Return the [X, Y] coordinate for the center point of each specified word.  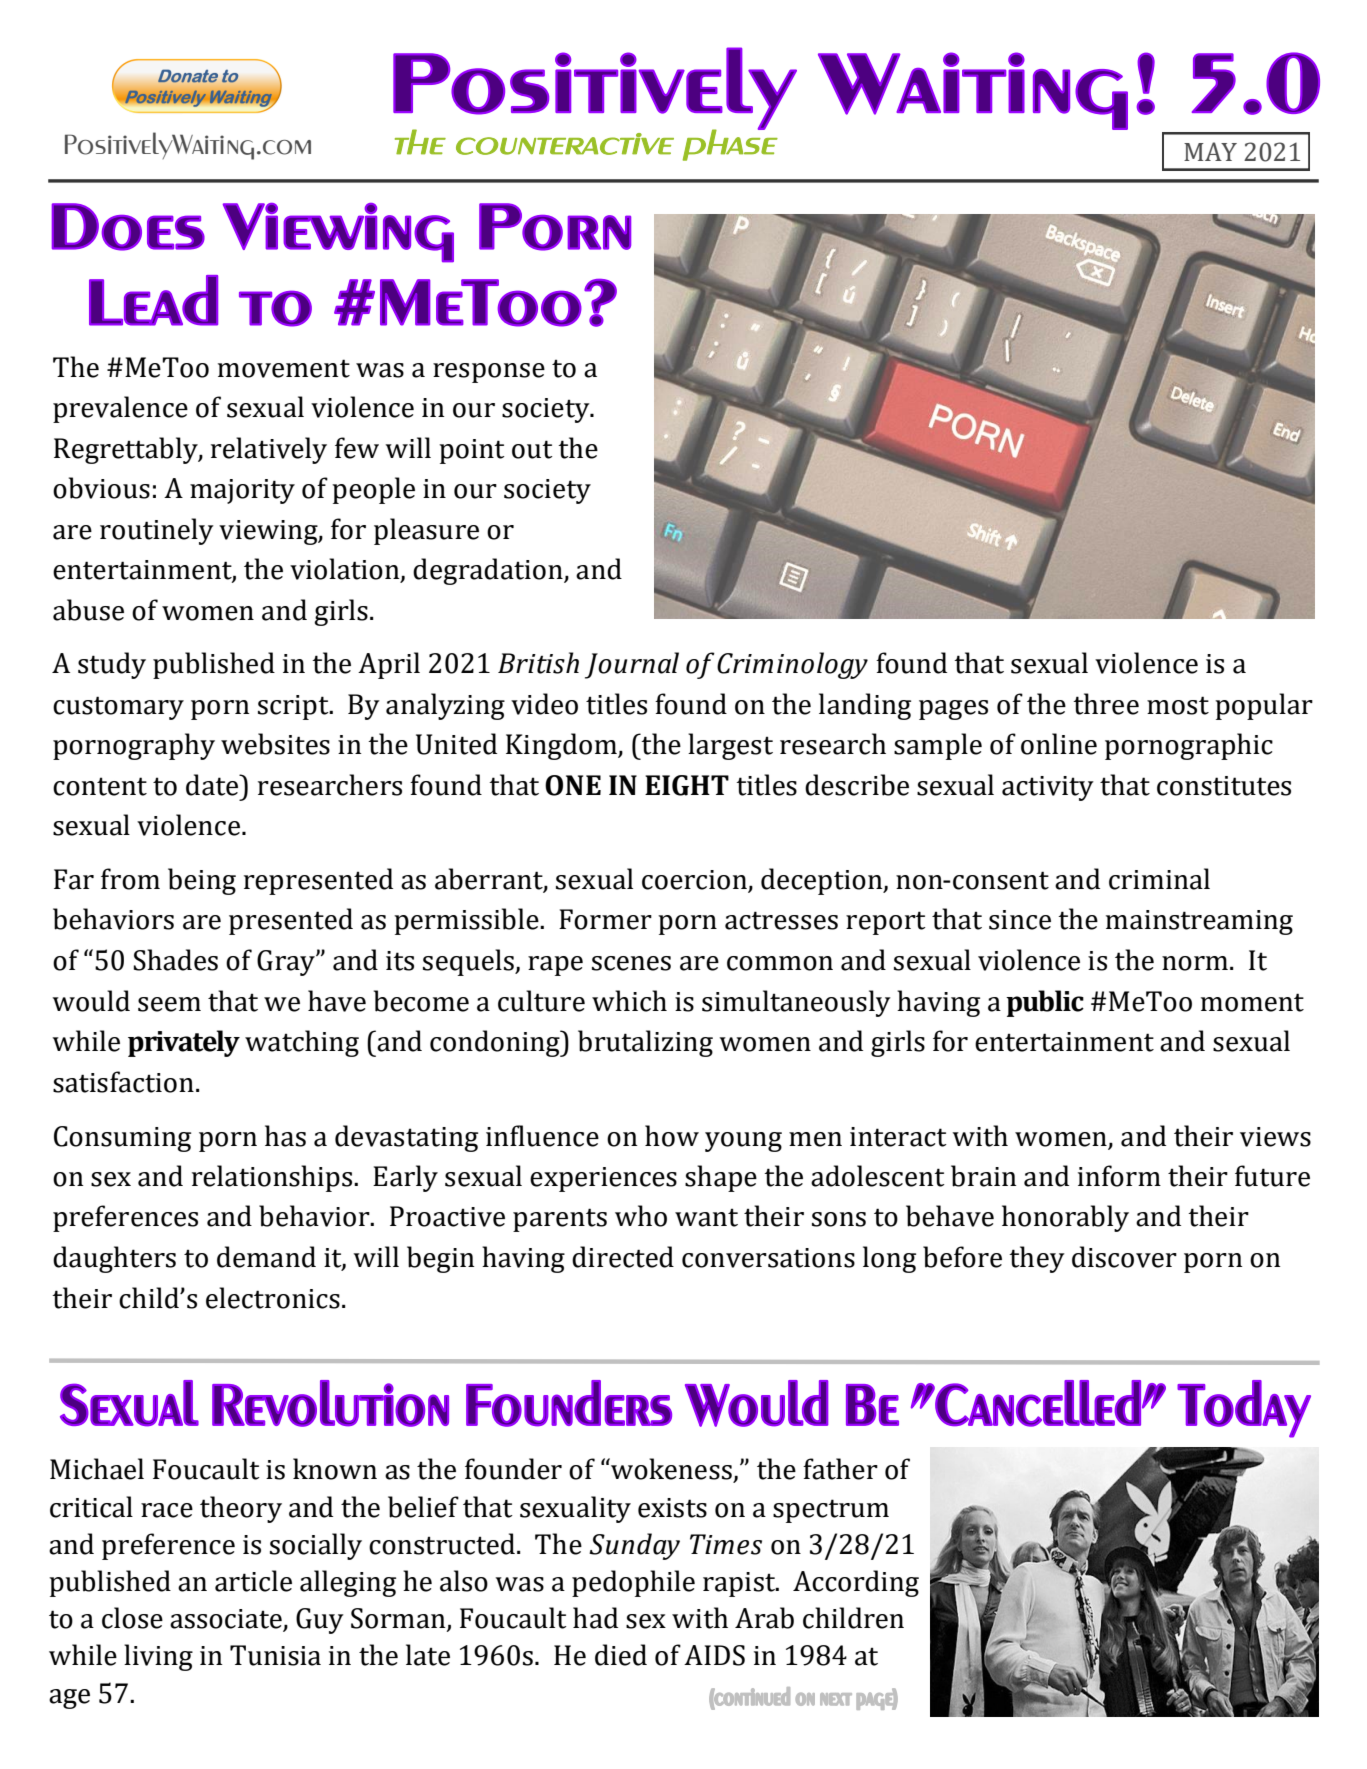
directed [623, 1257]
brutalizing [645, 1043]
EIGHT [687, 785]
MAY [1210, 151]
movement [284, 368]
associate [227, 1620]
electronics [273, 1298]
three [1106, 704]
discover [1124, 1257]
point [472, 451]
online [1059, 744]
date [213, 785]
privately [184, 1043]
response [489, 373]
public [1045, 1003]
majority [242, 491]
